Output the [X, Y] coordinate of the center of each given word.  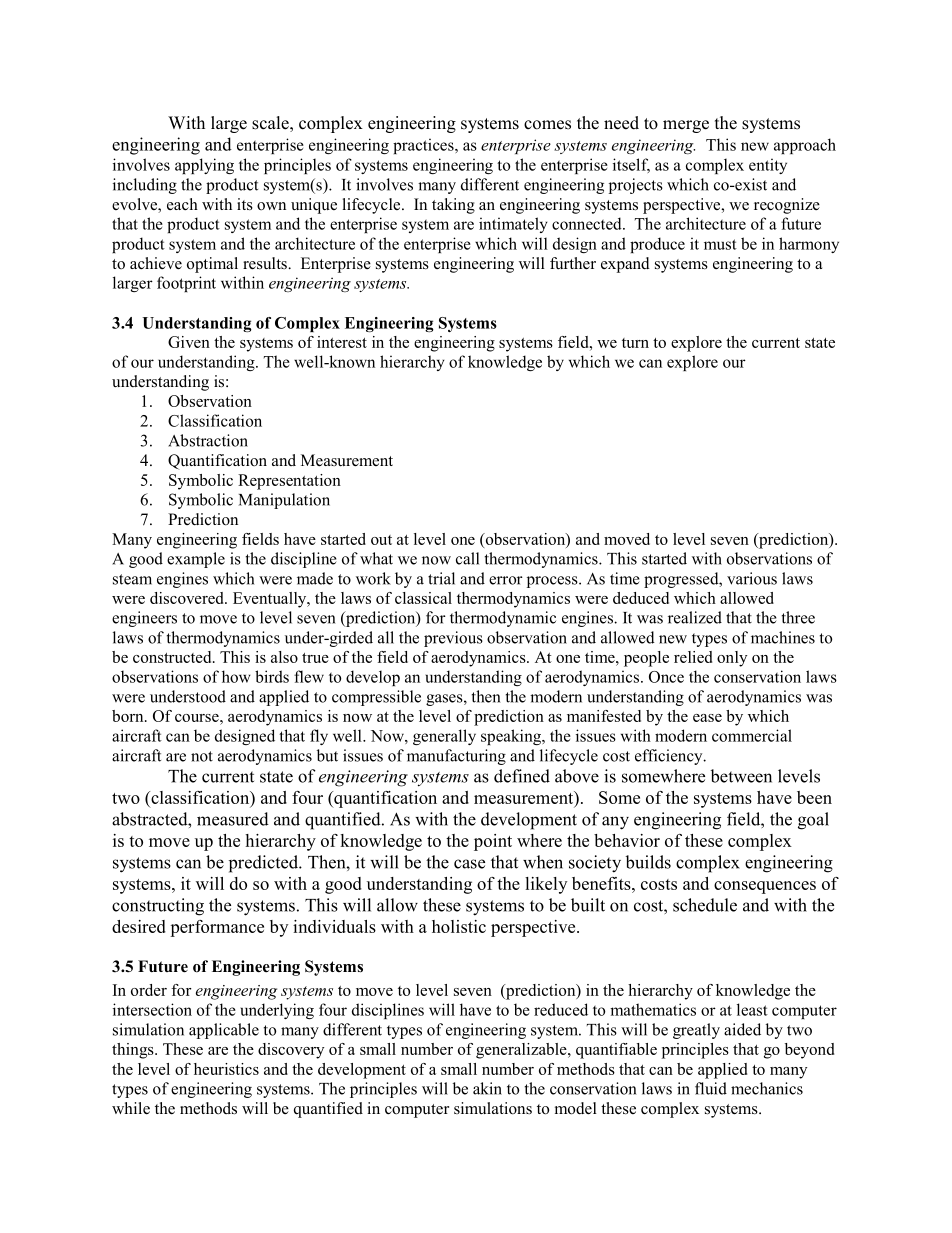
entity [768, 166]
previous [453, 639]
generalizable [522, 1051]
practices [424, 146]
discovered [188, 598]
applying [204, 166]
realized [695, 617]
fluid [711, 1088]
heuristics [226, 1069]
